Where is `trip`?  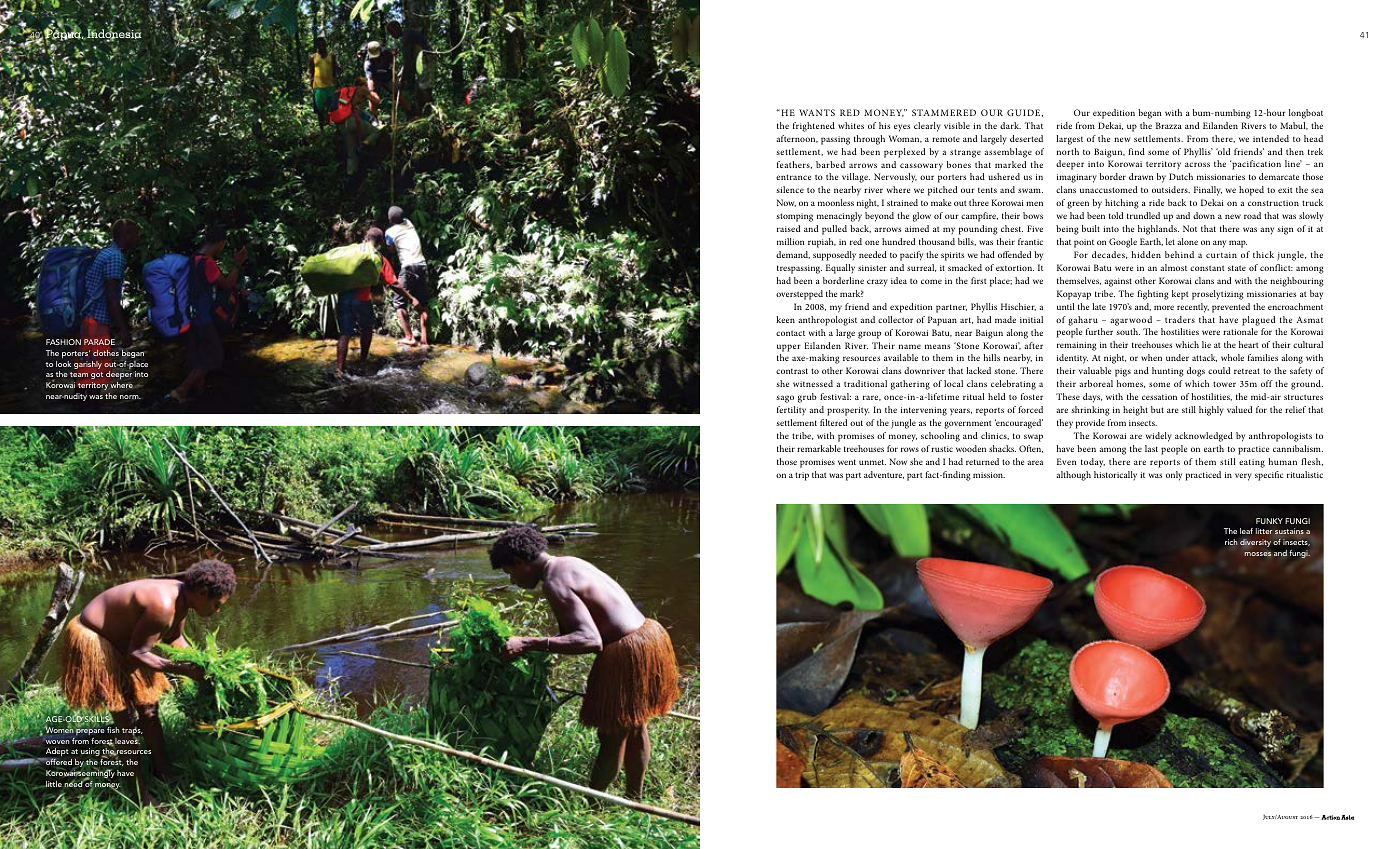
trip is located at coordinates (802, 476).
